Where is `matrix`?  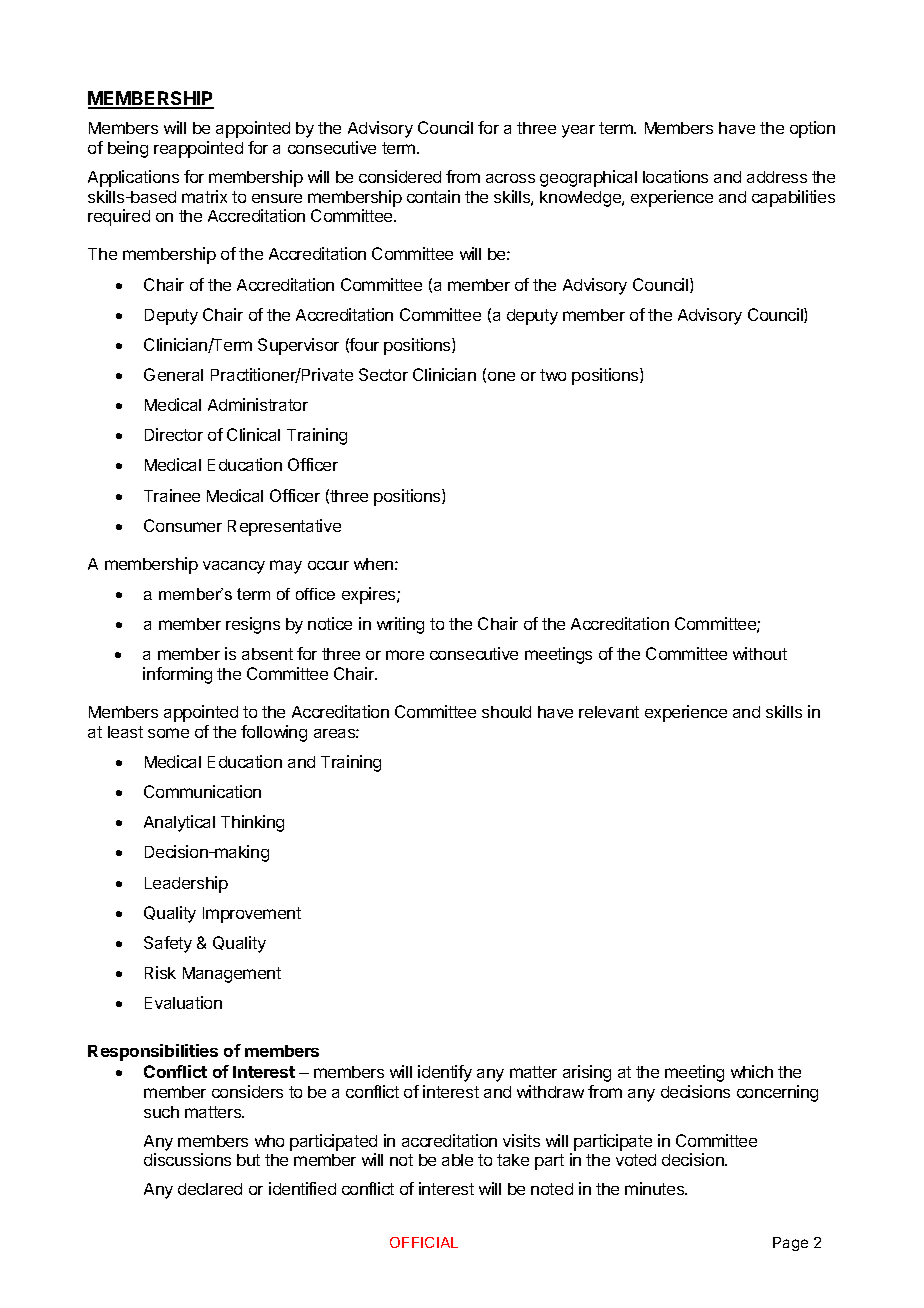
matrix is located at coordinates (204, 196).
